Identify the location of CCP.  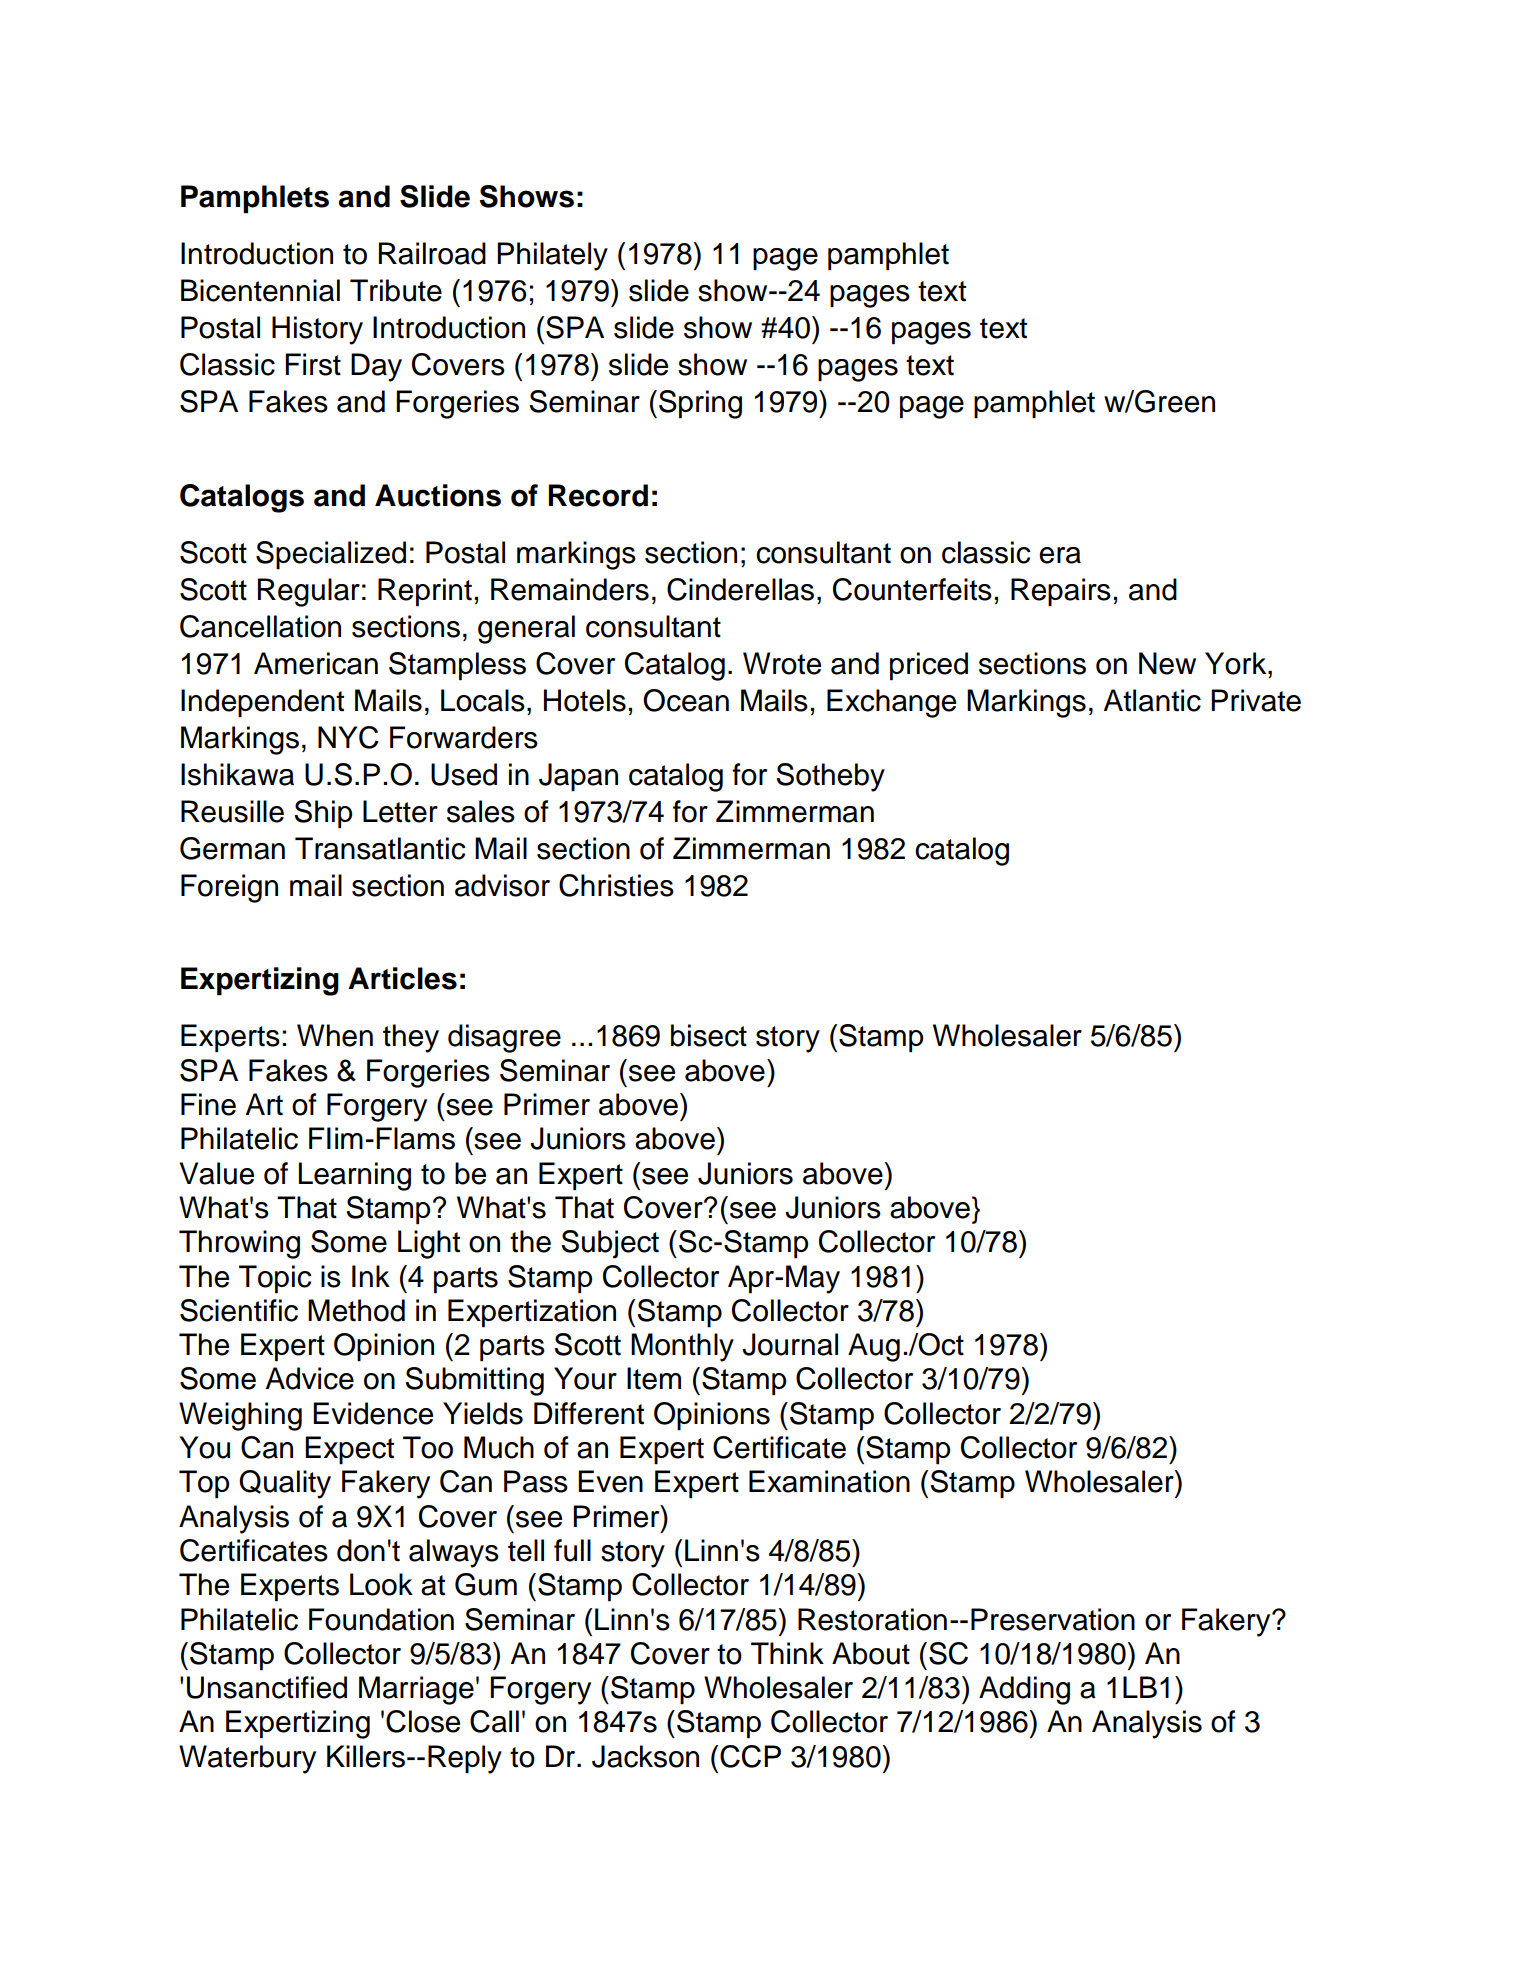
(750, 1756).
